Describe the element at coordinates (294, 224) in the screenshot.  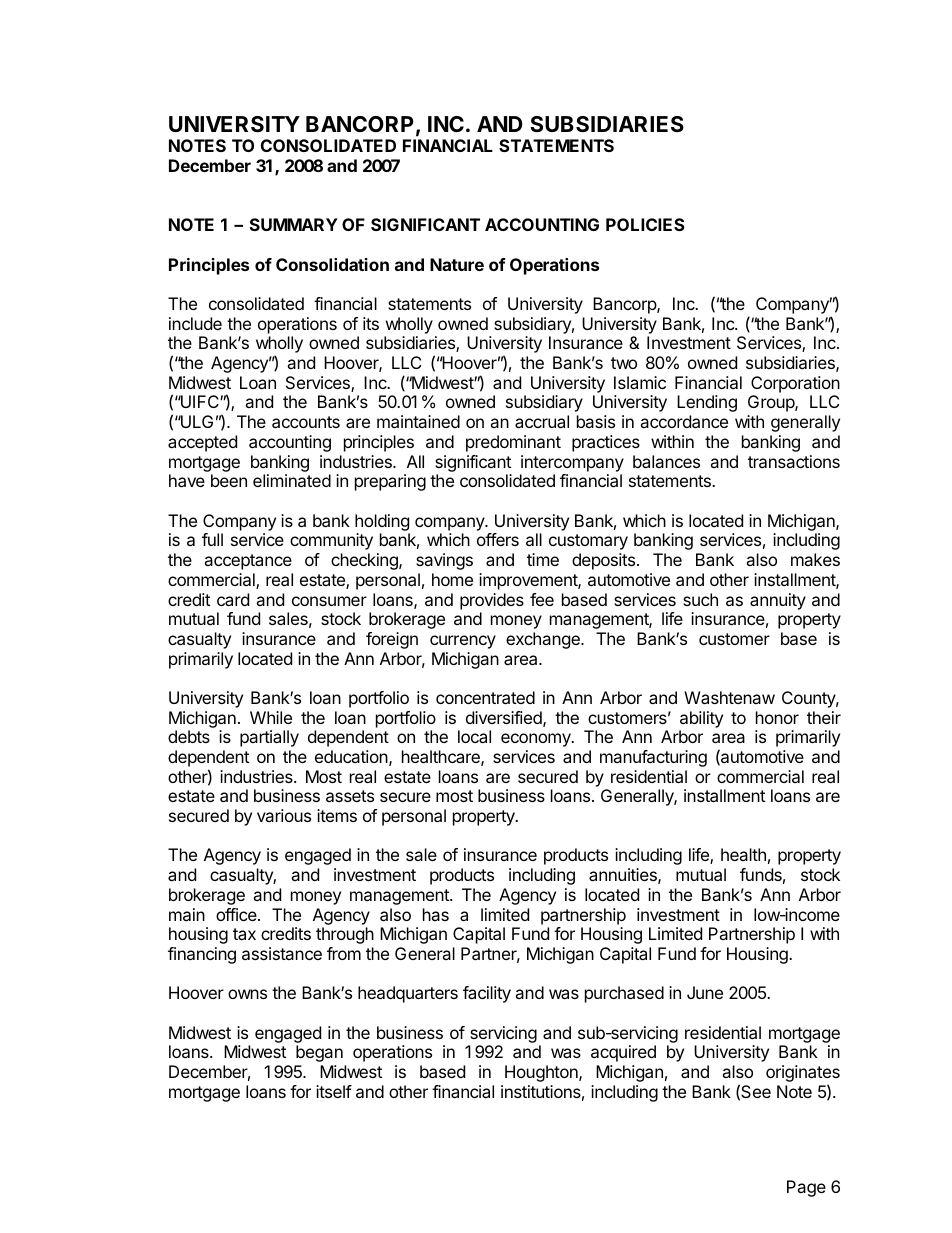
I see `SUMMARY` at that location.
